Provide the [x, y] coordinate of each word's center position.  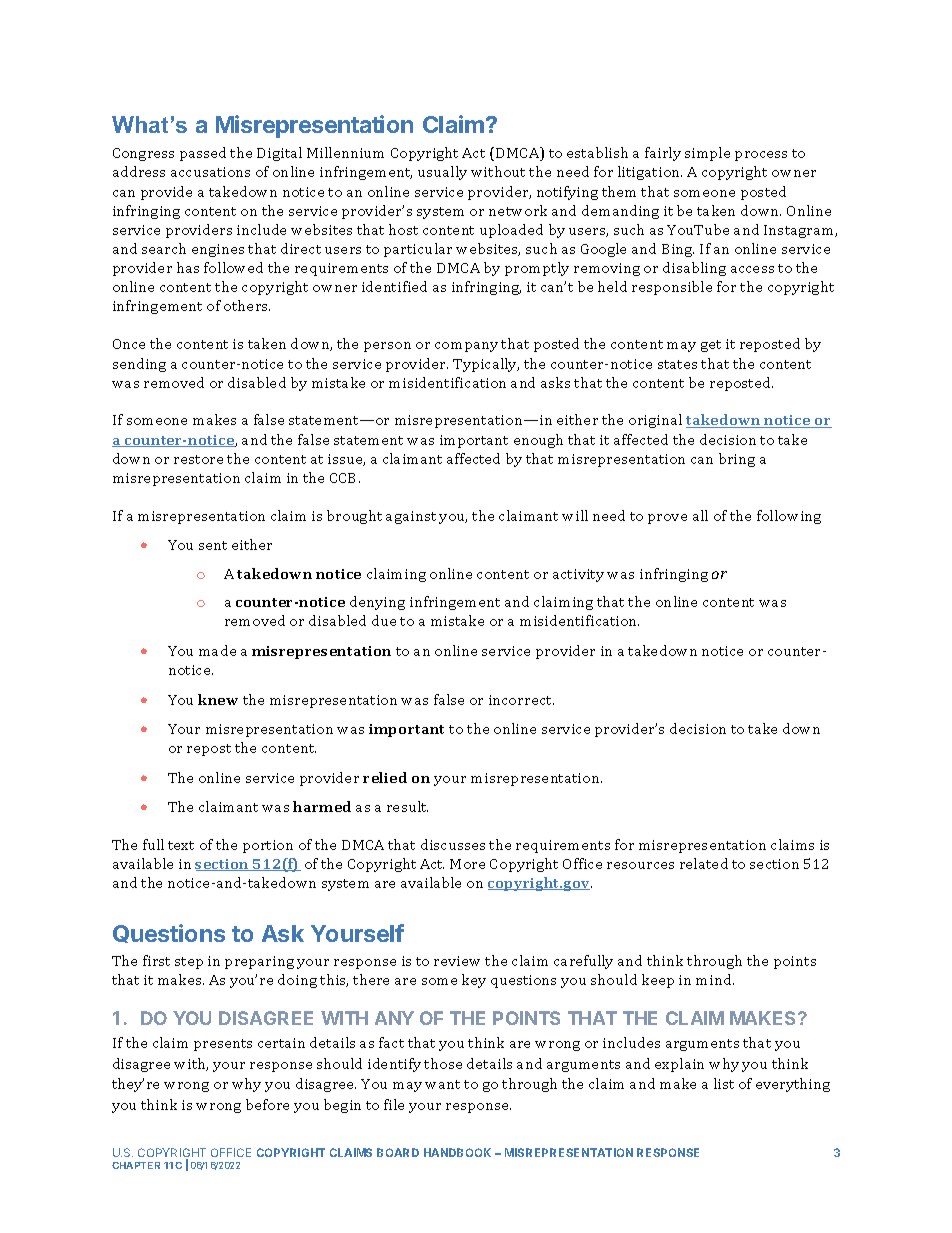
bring [737, 460]
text [181, 845]
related [704, 863]
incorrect [521, 700]
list [724, 1083]
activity [578, 575]
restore [198, 459]
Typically [486, 365]
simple [707, 154]
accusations [210, 172]
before [267, 1104]
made [217, 650]
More [467, 864]
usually [442, 173]
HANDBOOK [457, 1152]
